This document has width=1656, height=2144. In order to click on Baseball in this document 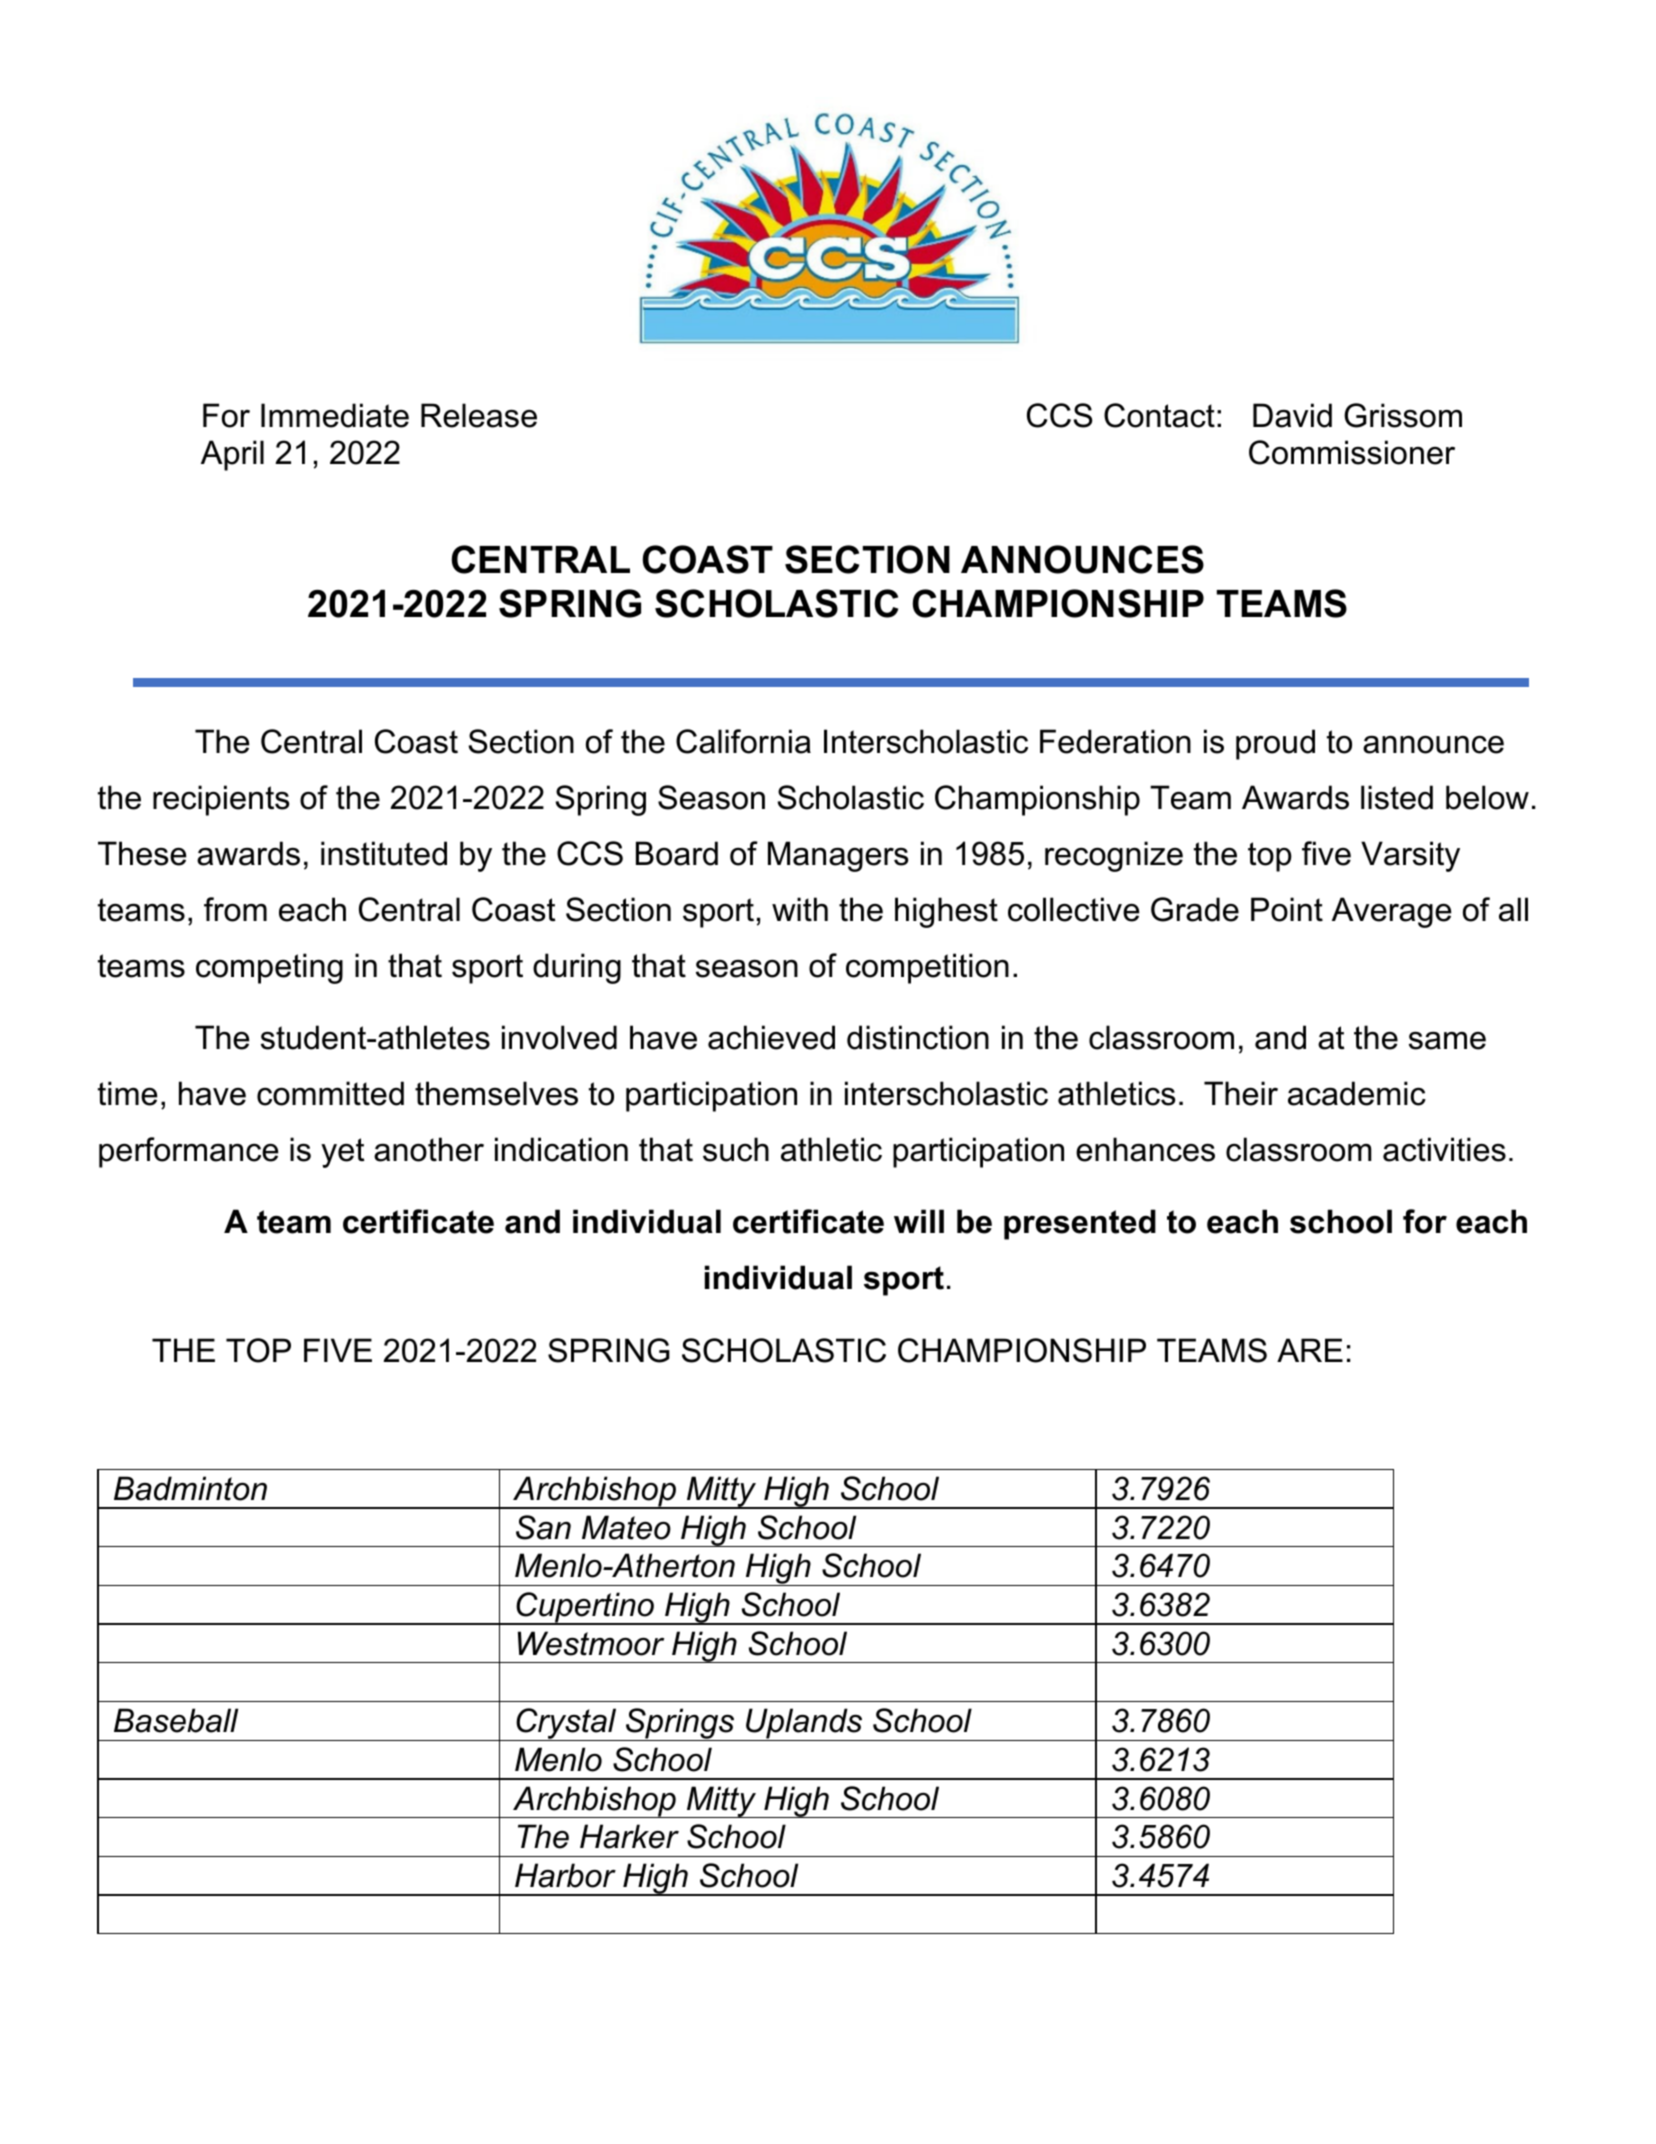, I will do `click(176, 1720)`.
